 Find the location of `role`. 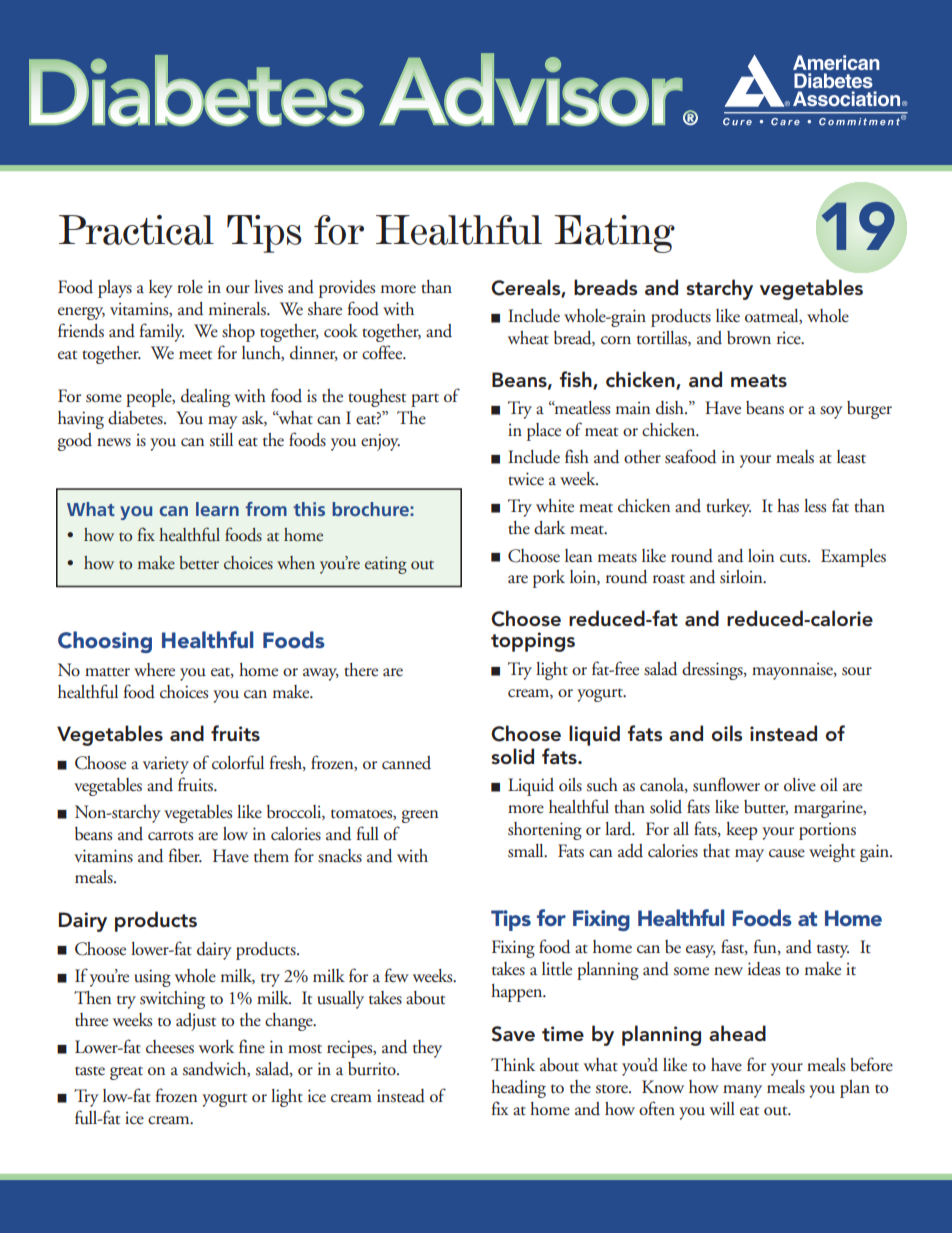

role is located at coordinates (190, 287).
